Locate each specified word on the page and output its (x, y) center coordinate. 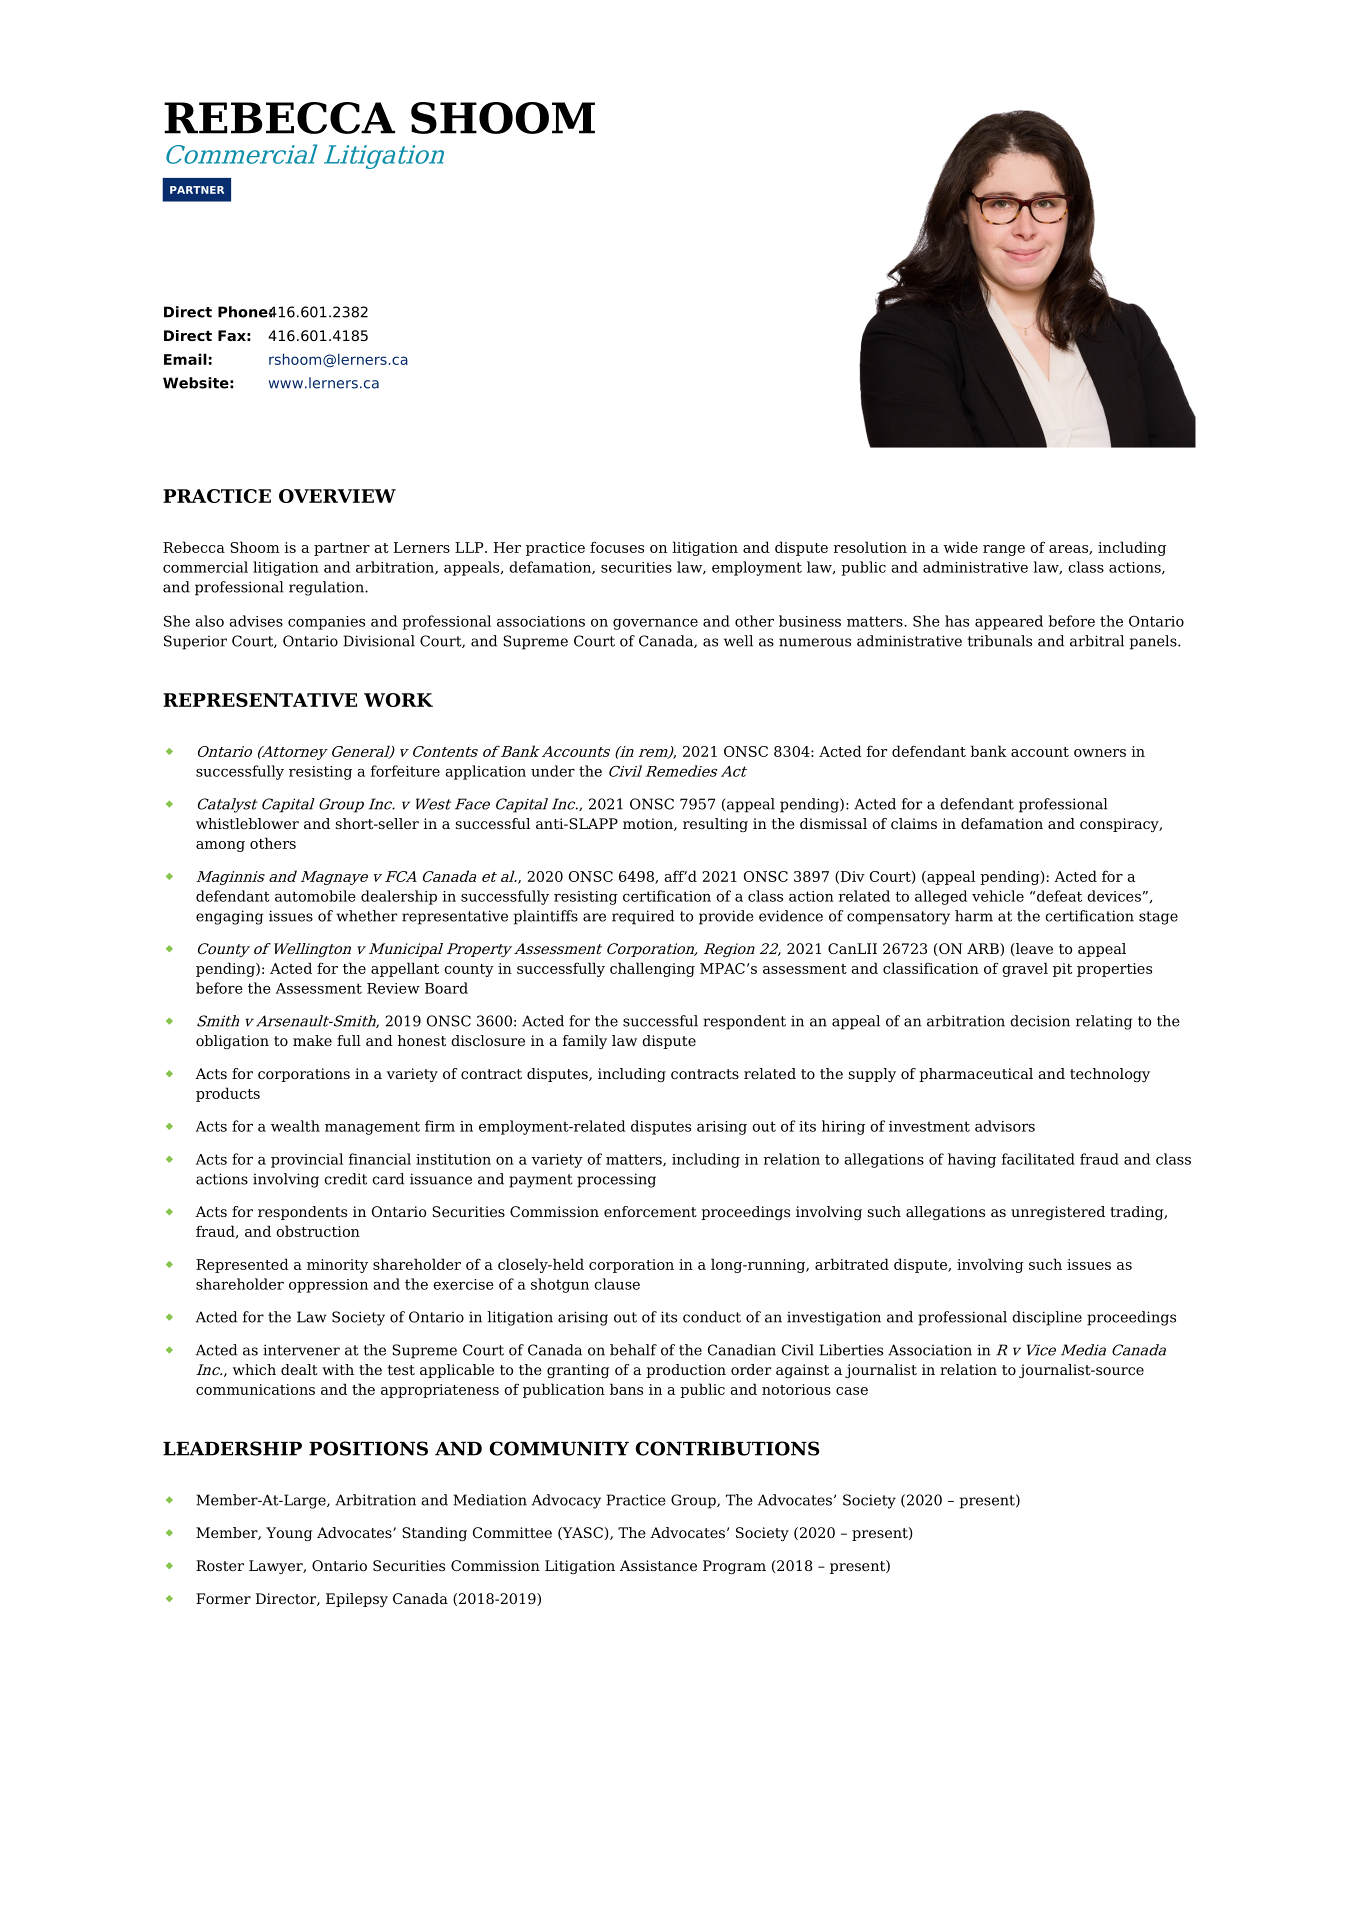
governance (655, 624)
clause (617, 1284)
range (1004, 550)
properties (1114, 970)
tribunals (1000, 641)
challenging (652, 969)
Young (289, 1534)
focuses (617, 547)
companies (326, 623)
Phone (243, 312)
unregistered (1058, 1213)
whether (366, 916)
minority (337, 1266)
